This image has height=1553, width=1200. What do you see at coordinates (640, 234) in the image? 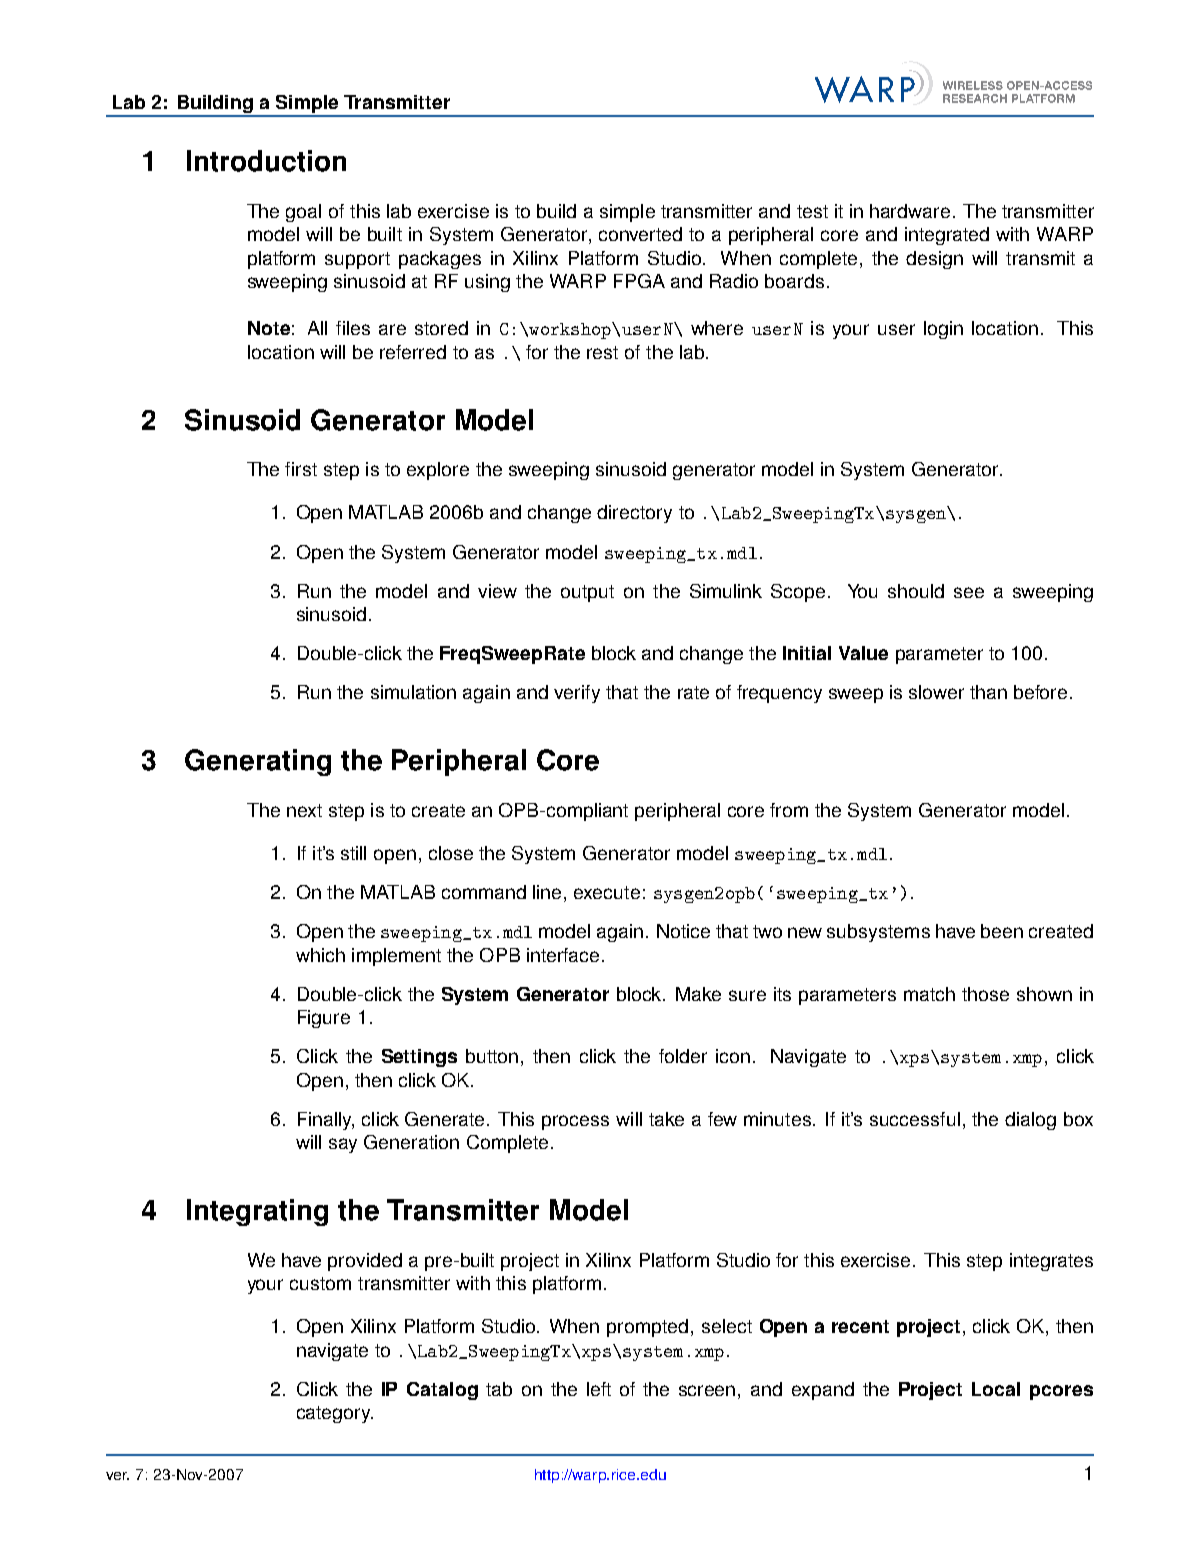
I see `converted` at bounding box center [640, 234].
